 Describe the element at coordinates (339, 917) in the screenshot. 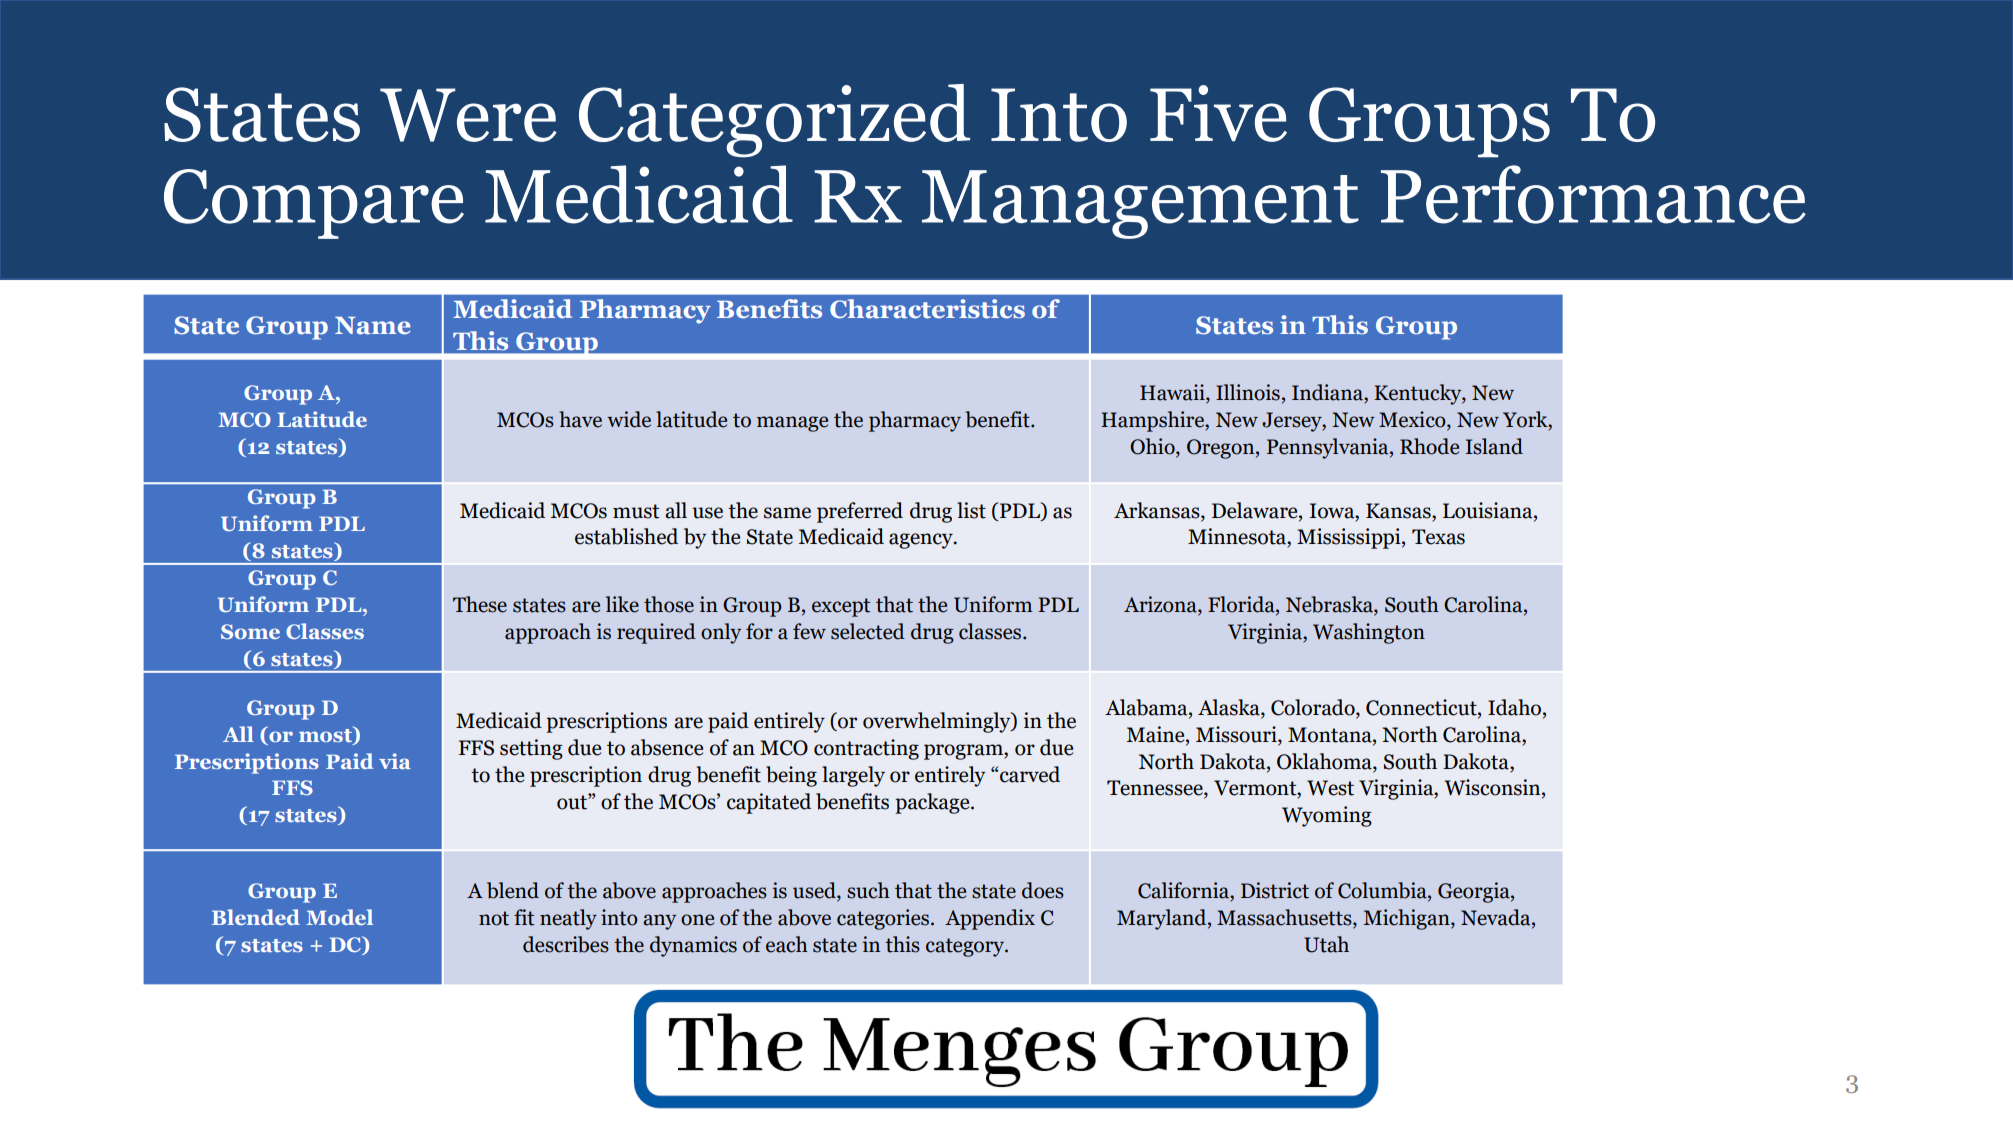

I see `Model` at that location.
